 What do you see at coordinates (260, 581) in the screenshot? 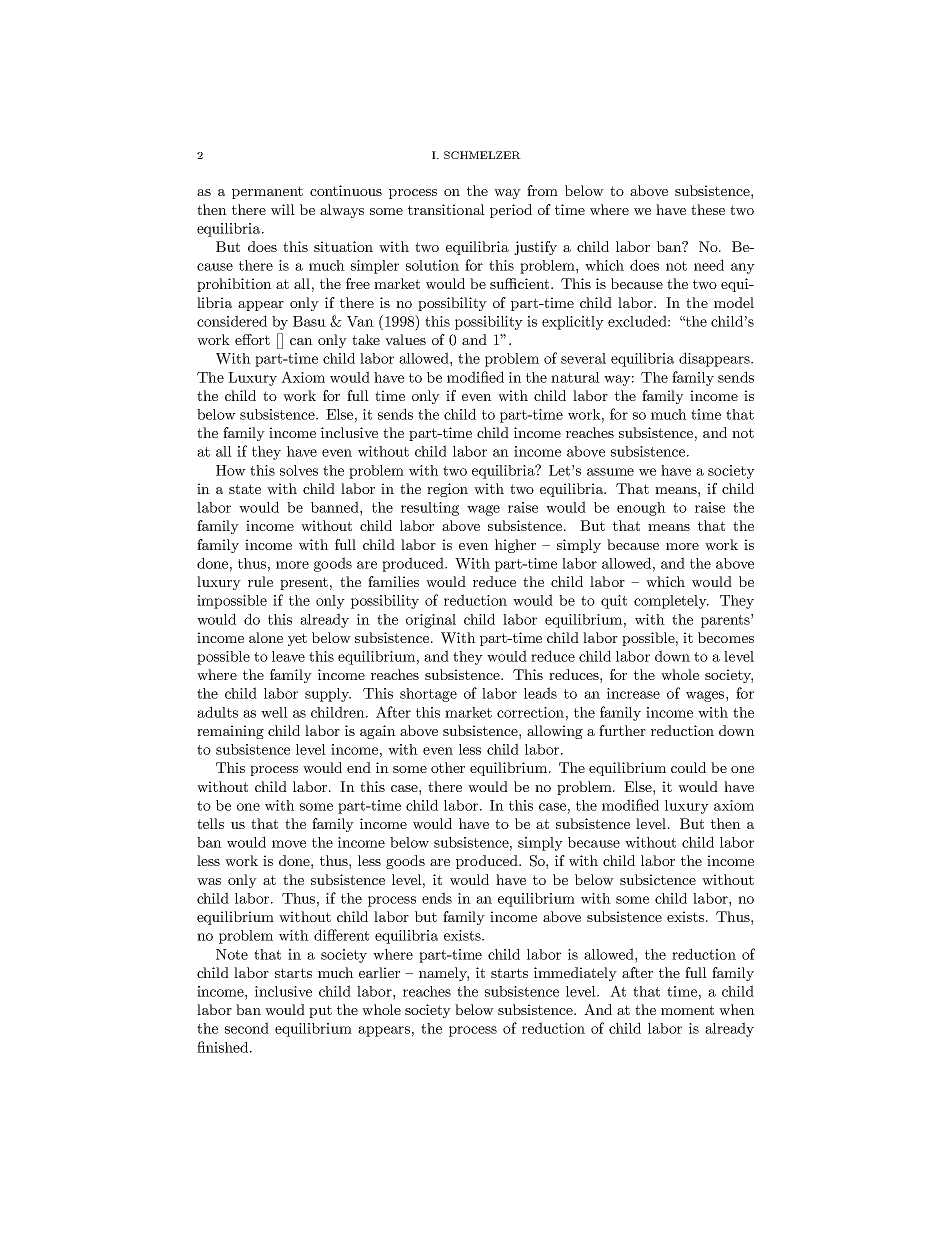
I see `rule` at bounding box center [260, 581].
